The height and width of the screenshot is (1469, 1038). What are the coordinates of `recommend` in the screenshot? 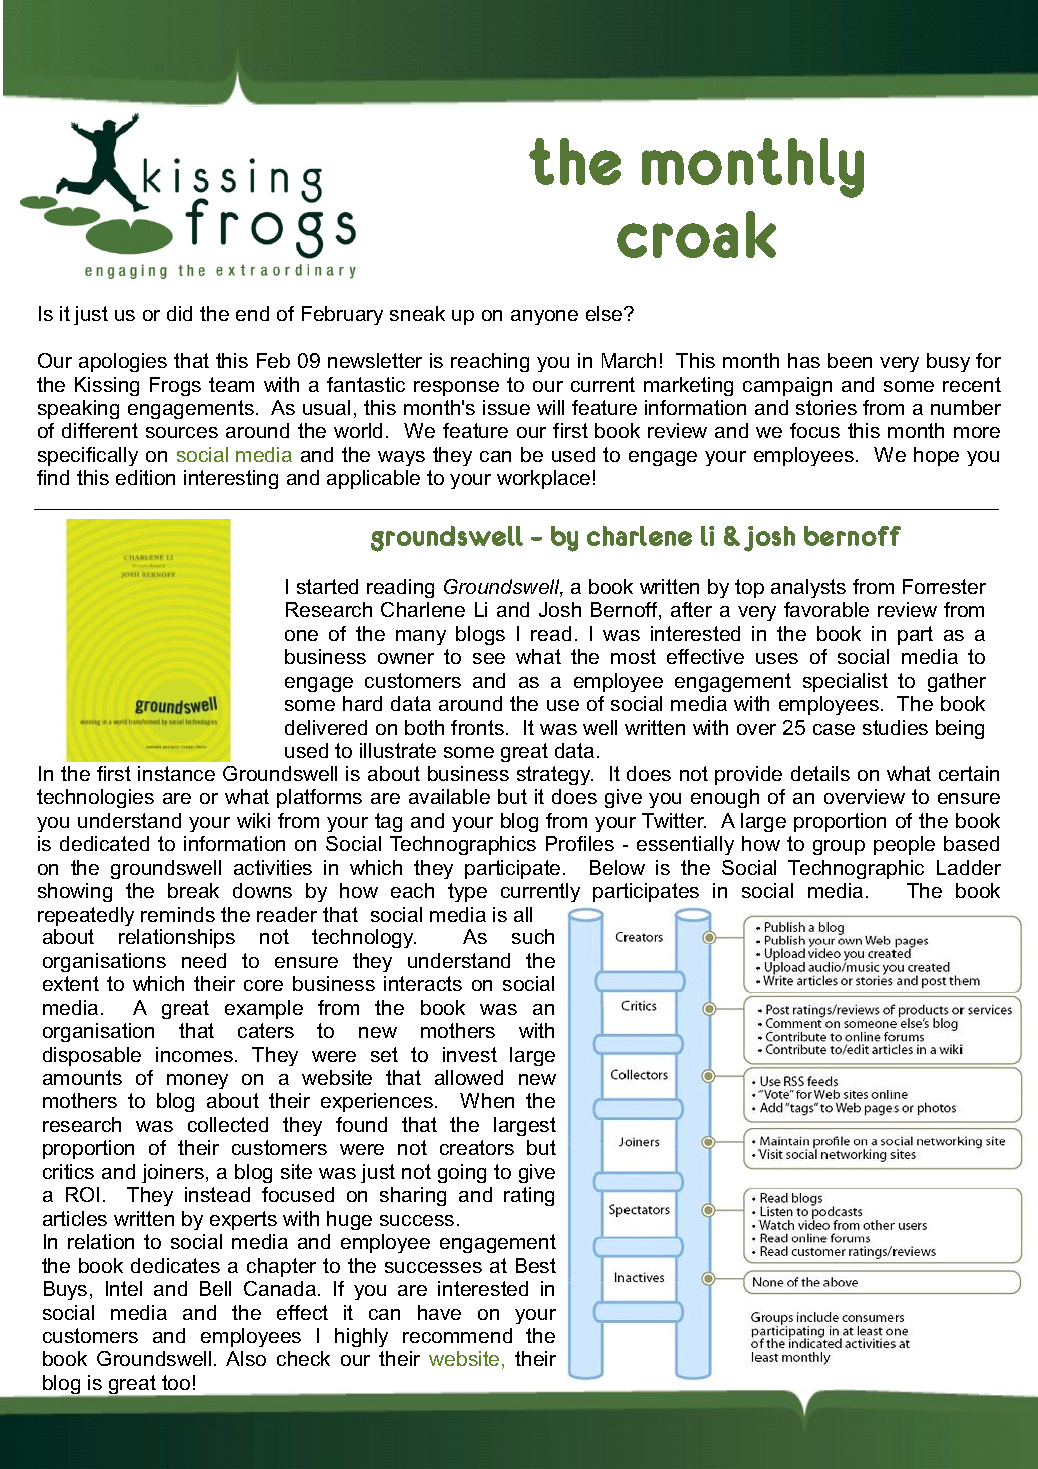 It's located at (457, 1335).
